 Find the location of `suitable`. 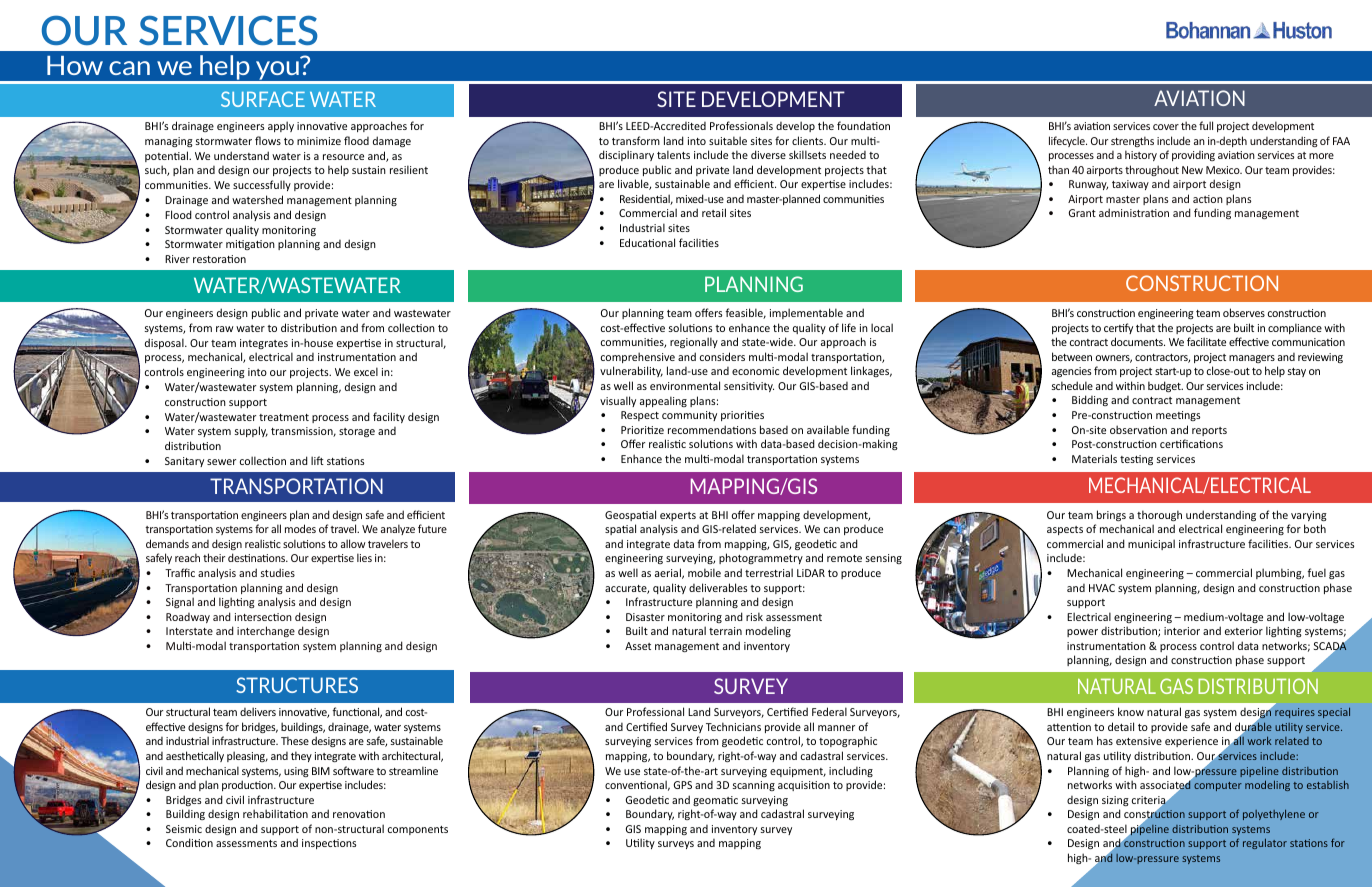

suitable is located at coordinates (728, 140).
